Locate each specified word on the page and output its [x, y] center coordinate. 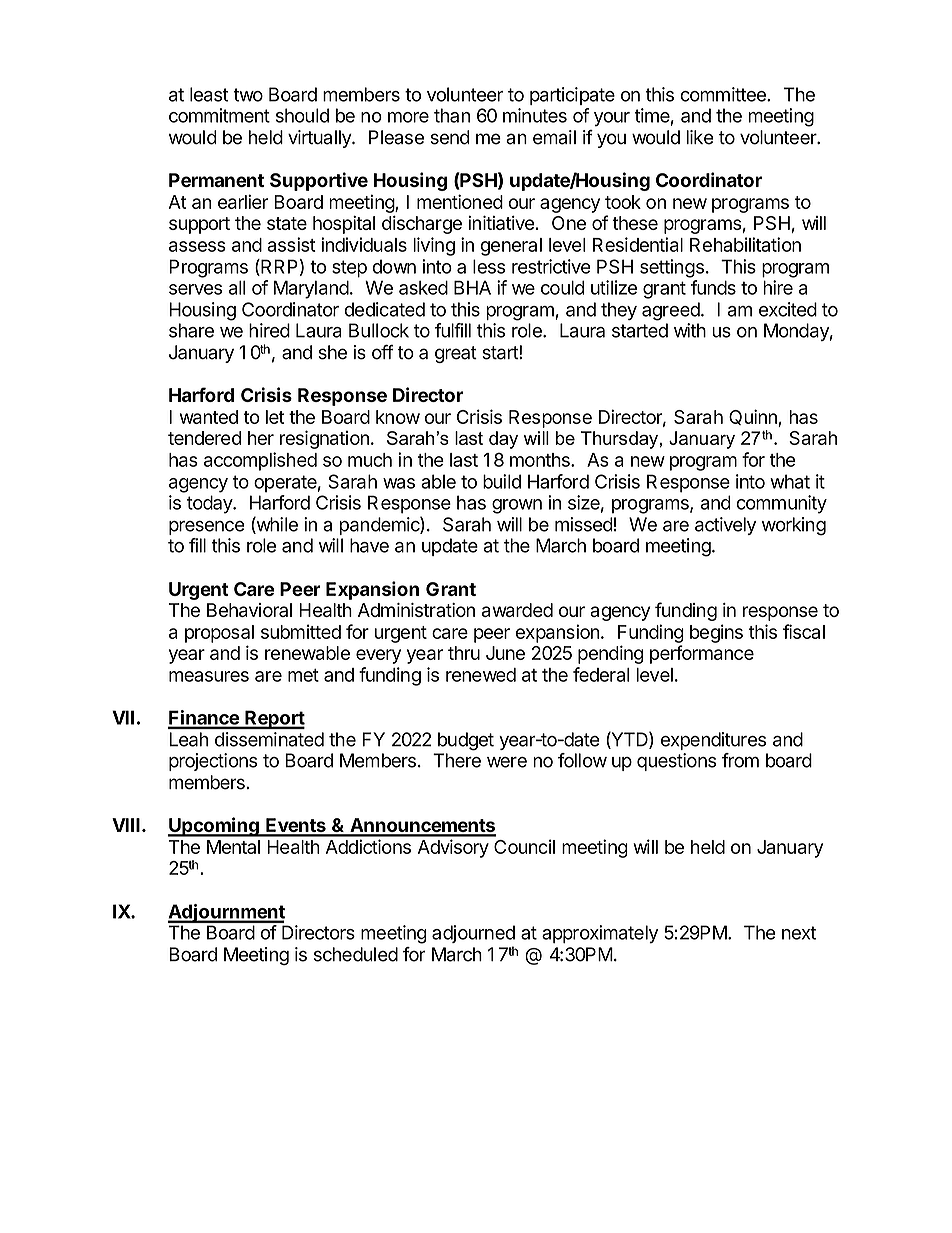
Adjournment [226, 913]
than [452, 115]
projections [213, 762]
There [457, 760]
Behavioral [249, 610]
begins [716, 633]
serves [195, 289]
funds [713, 287]
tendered [204, 438]
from [740, 760]
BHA [472, 287]
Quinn [754, 418]
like [700, 137]
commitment [219, 115]
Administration [416, 610]
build [502, 481]
